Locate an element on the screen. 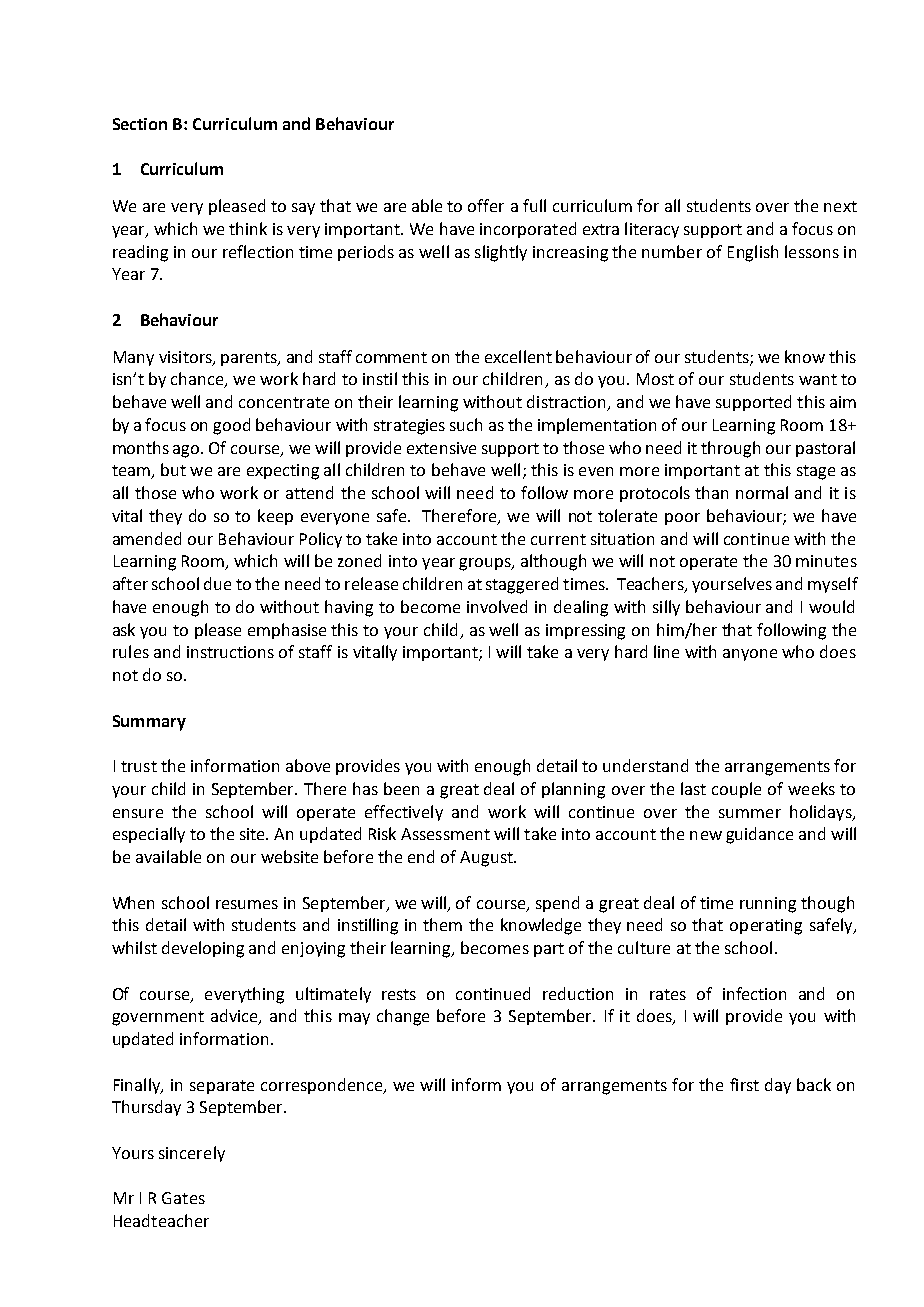  involved is located at coordinates (497, 606).
